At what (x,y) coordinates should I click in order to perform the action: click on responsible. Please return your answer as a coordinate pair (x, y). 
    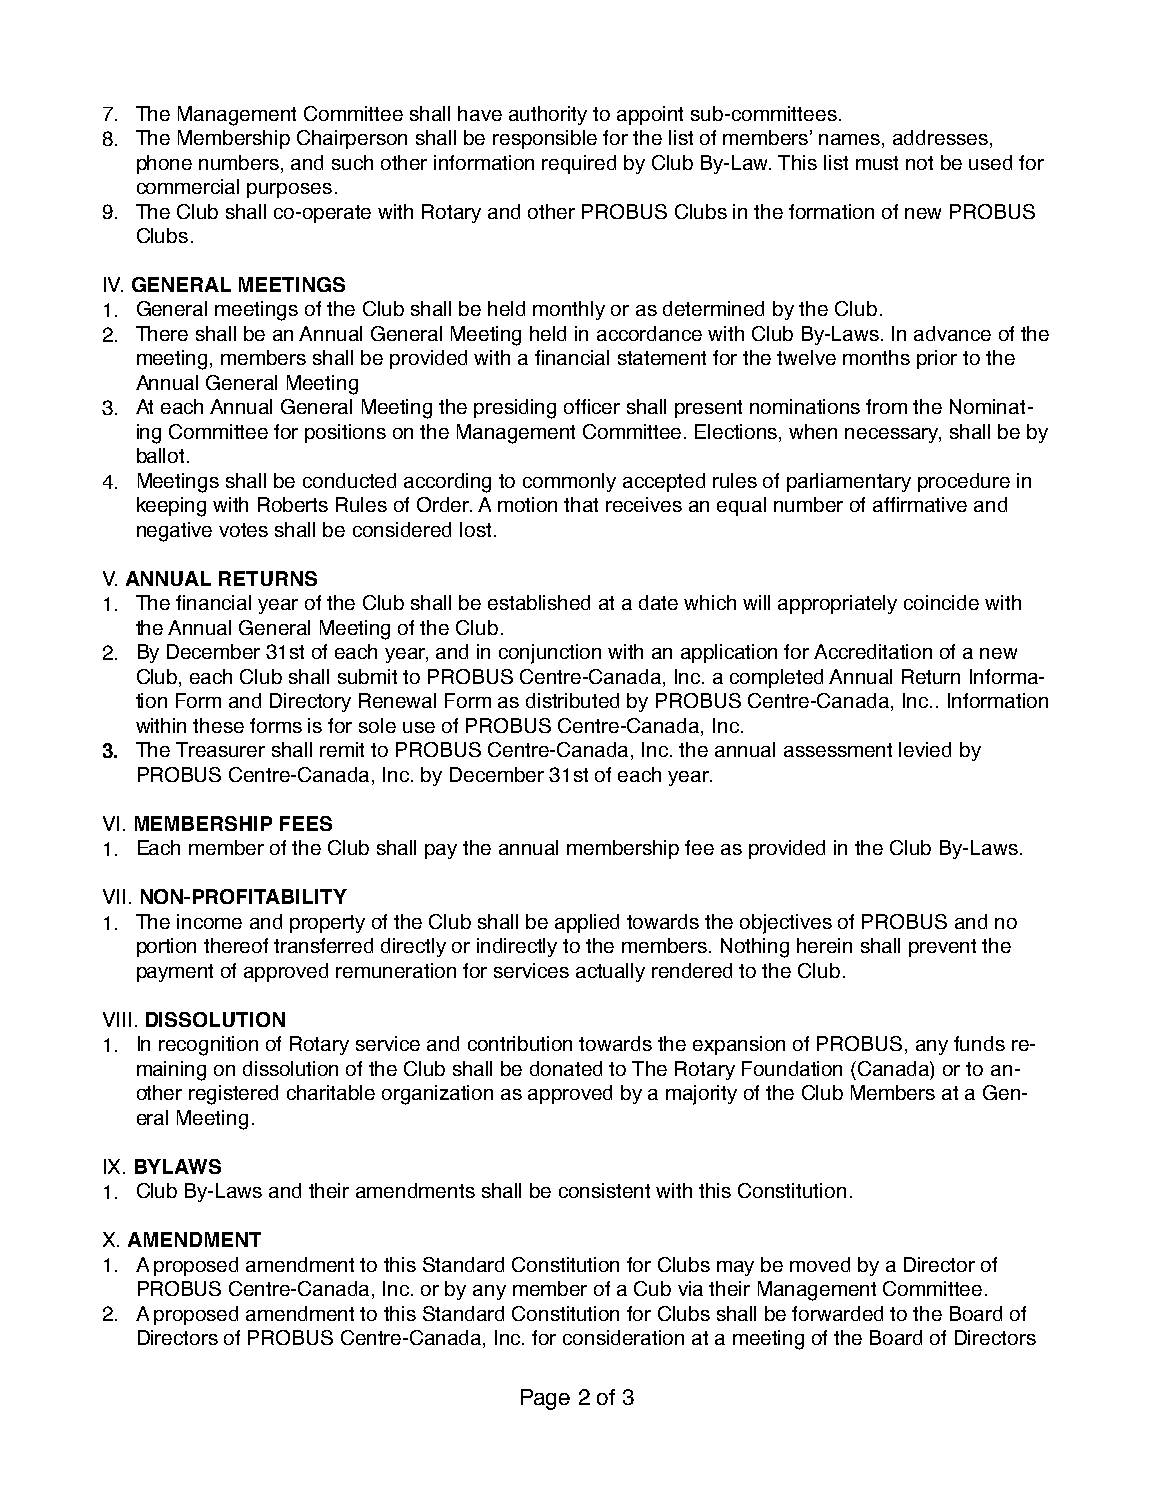
    Looking at the image, I should click on (545, 139).
